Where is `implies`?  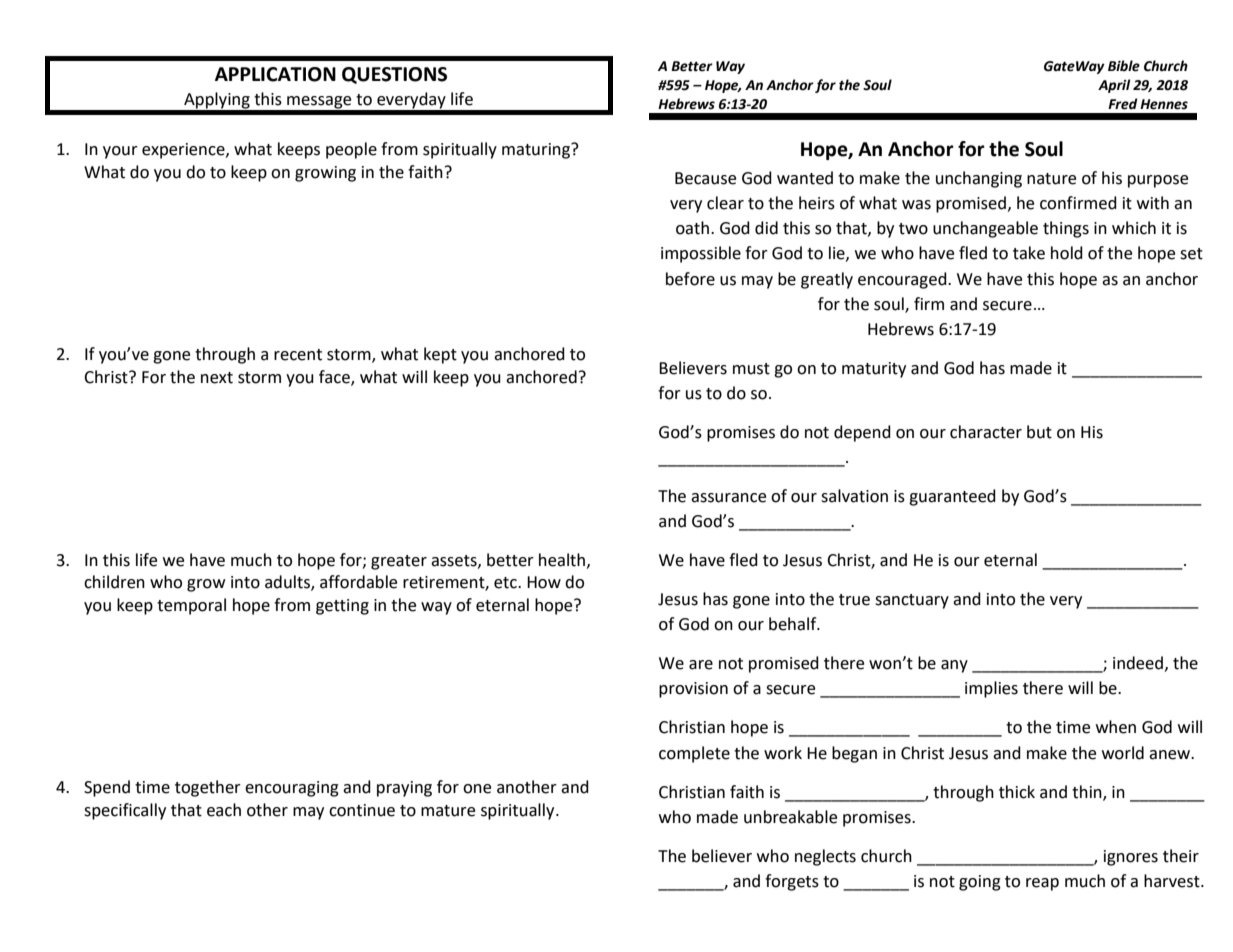
implies is located at coordinates (991, 689).
